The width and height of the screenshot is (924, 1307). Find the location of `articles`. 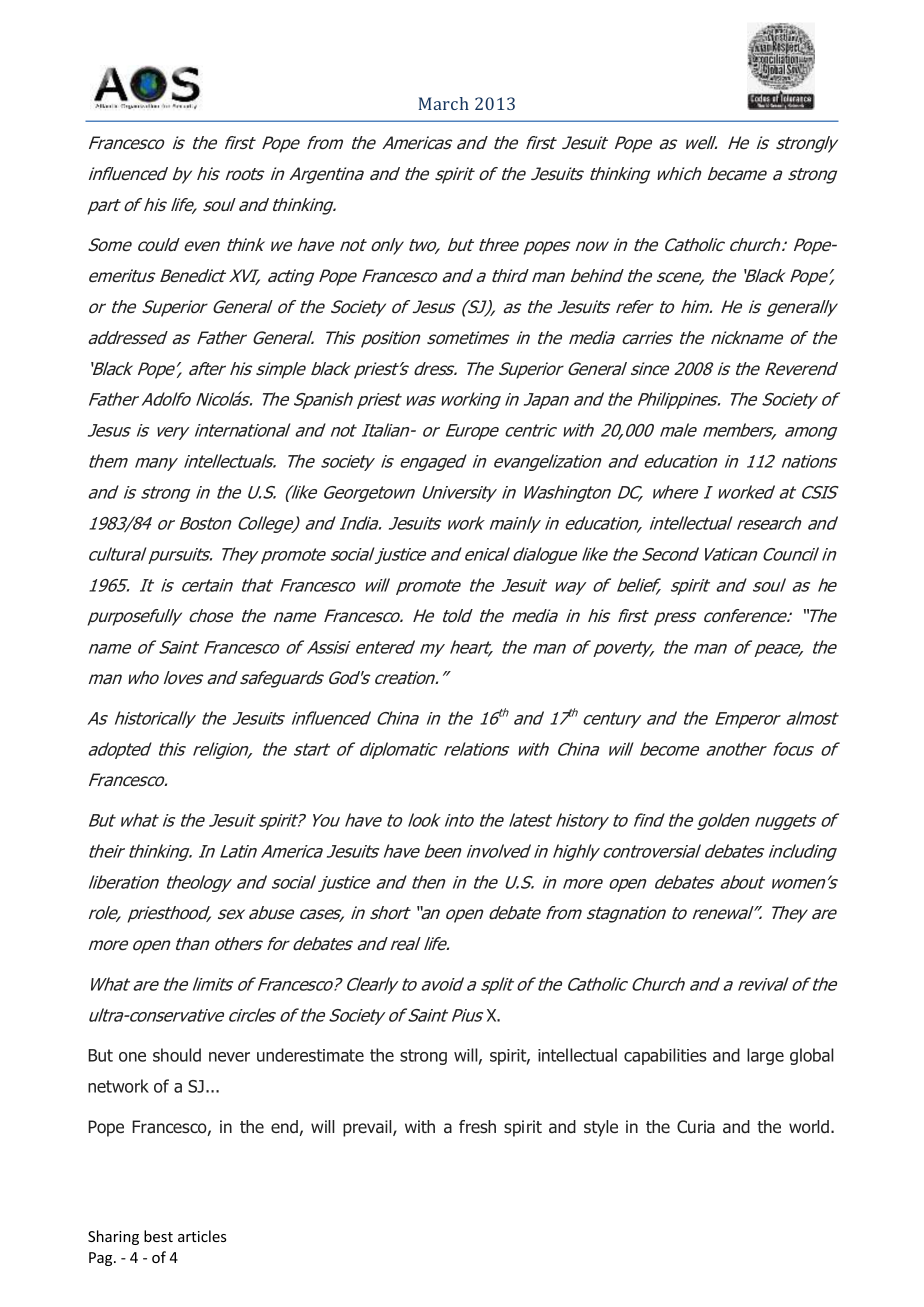

articles is located at coordinates (202, 1236).
